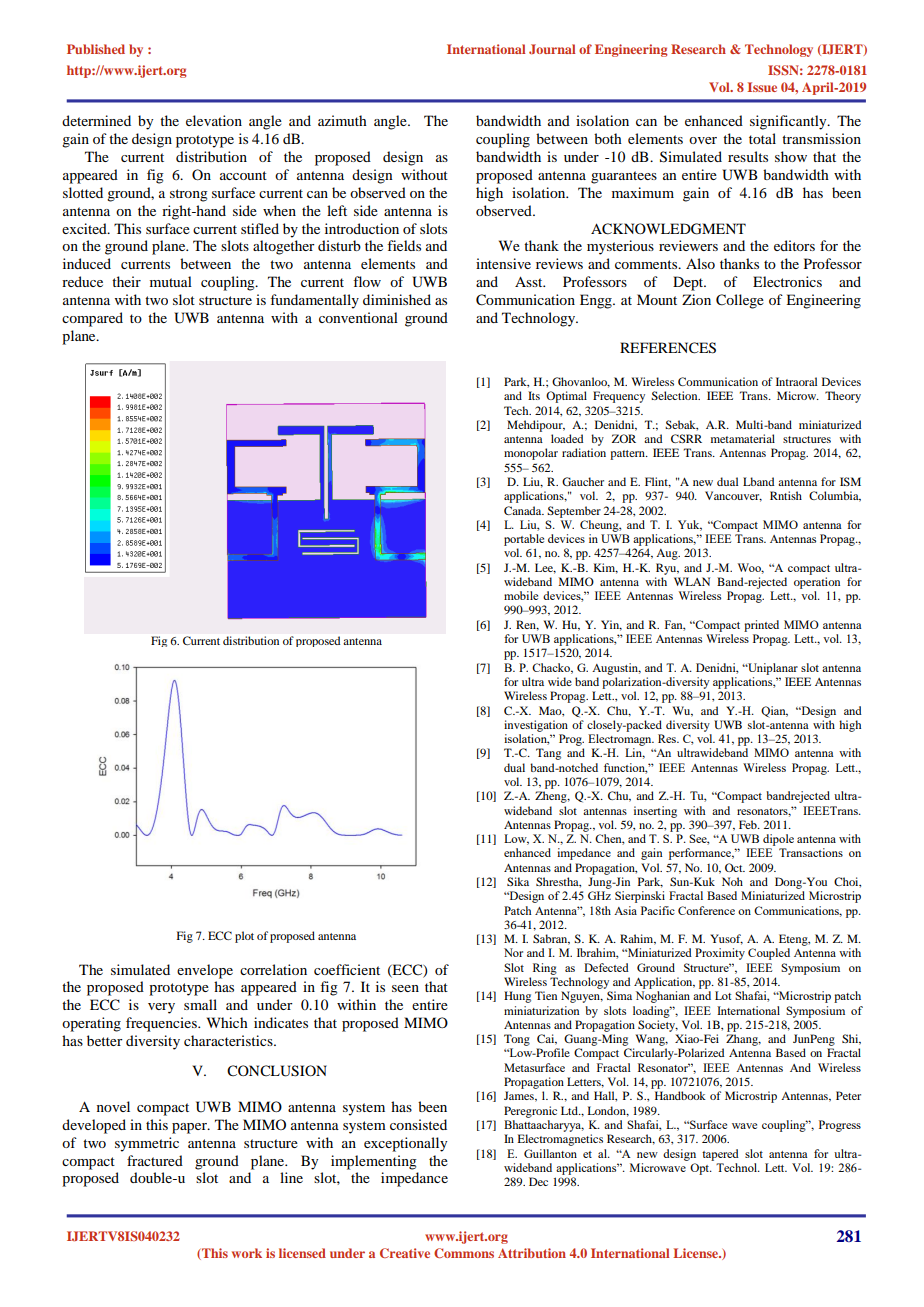 Image resolution: width=924 pixels, height=1307 pixels. I want to click on dipole, so click(778, 840).
